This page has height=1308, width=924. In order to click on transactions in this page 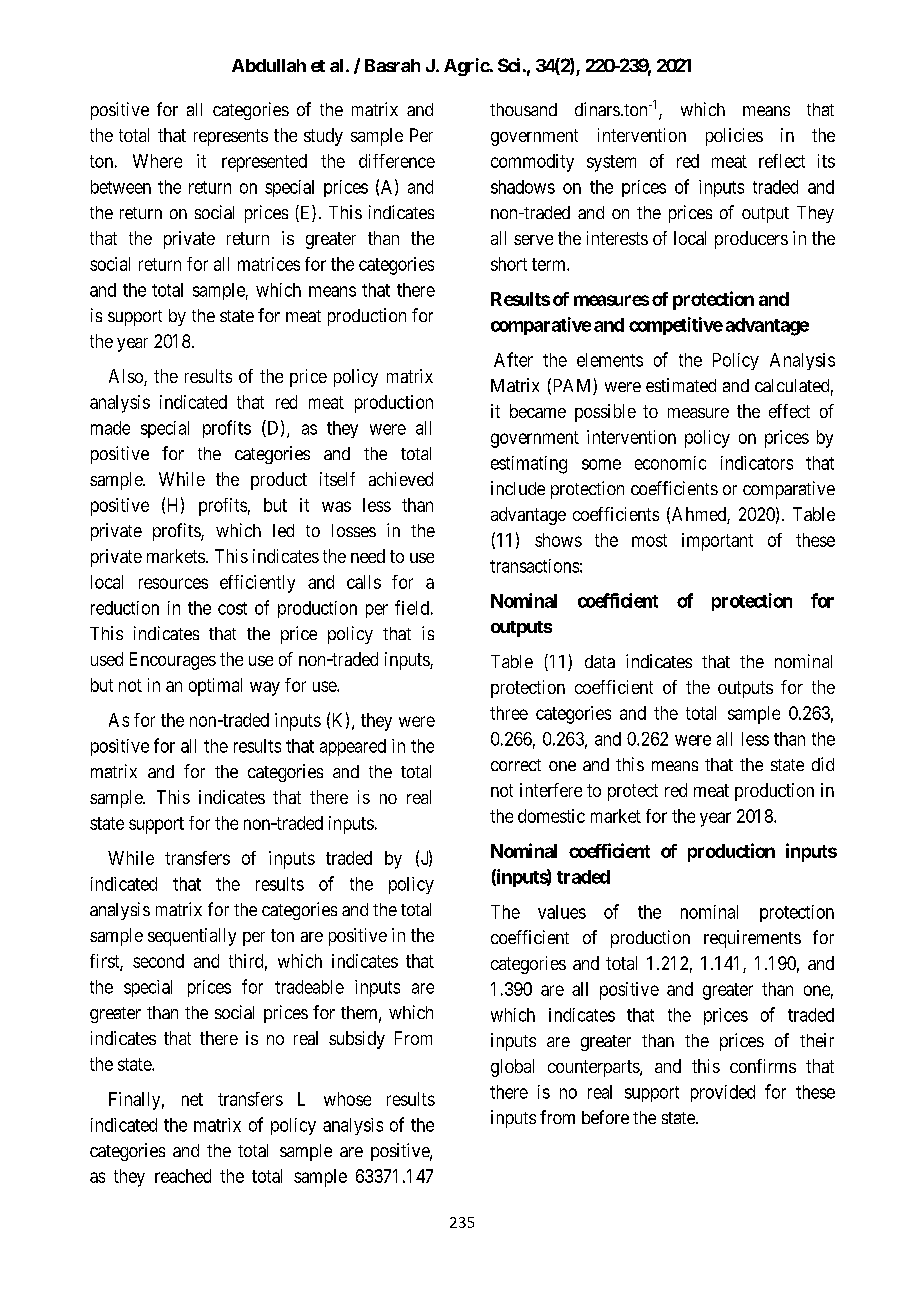, I will do `click(534, 566)`.
